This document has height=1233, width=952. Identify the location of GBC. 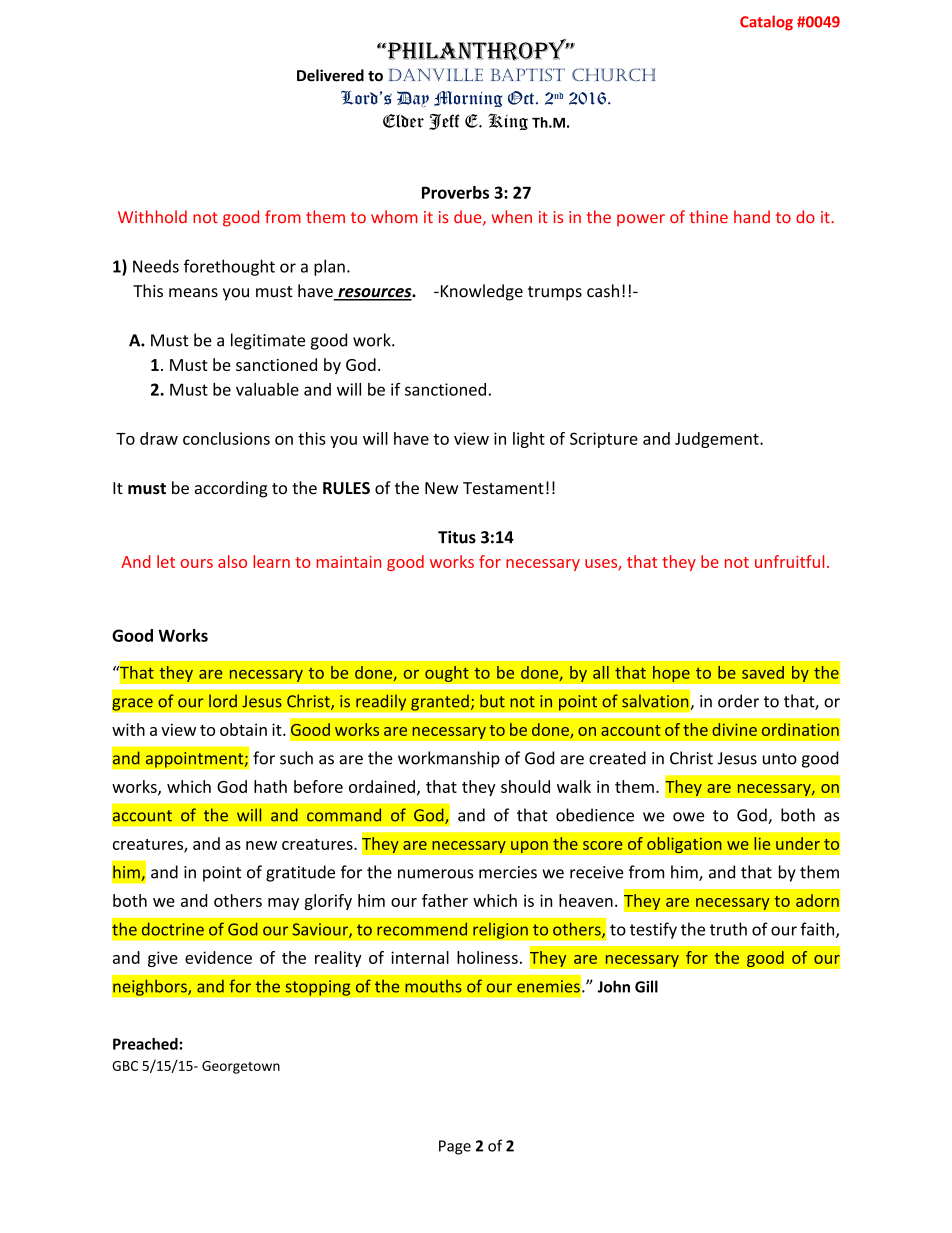
(125, 1066).
